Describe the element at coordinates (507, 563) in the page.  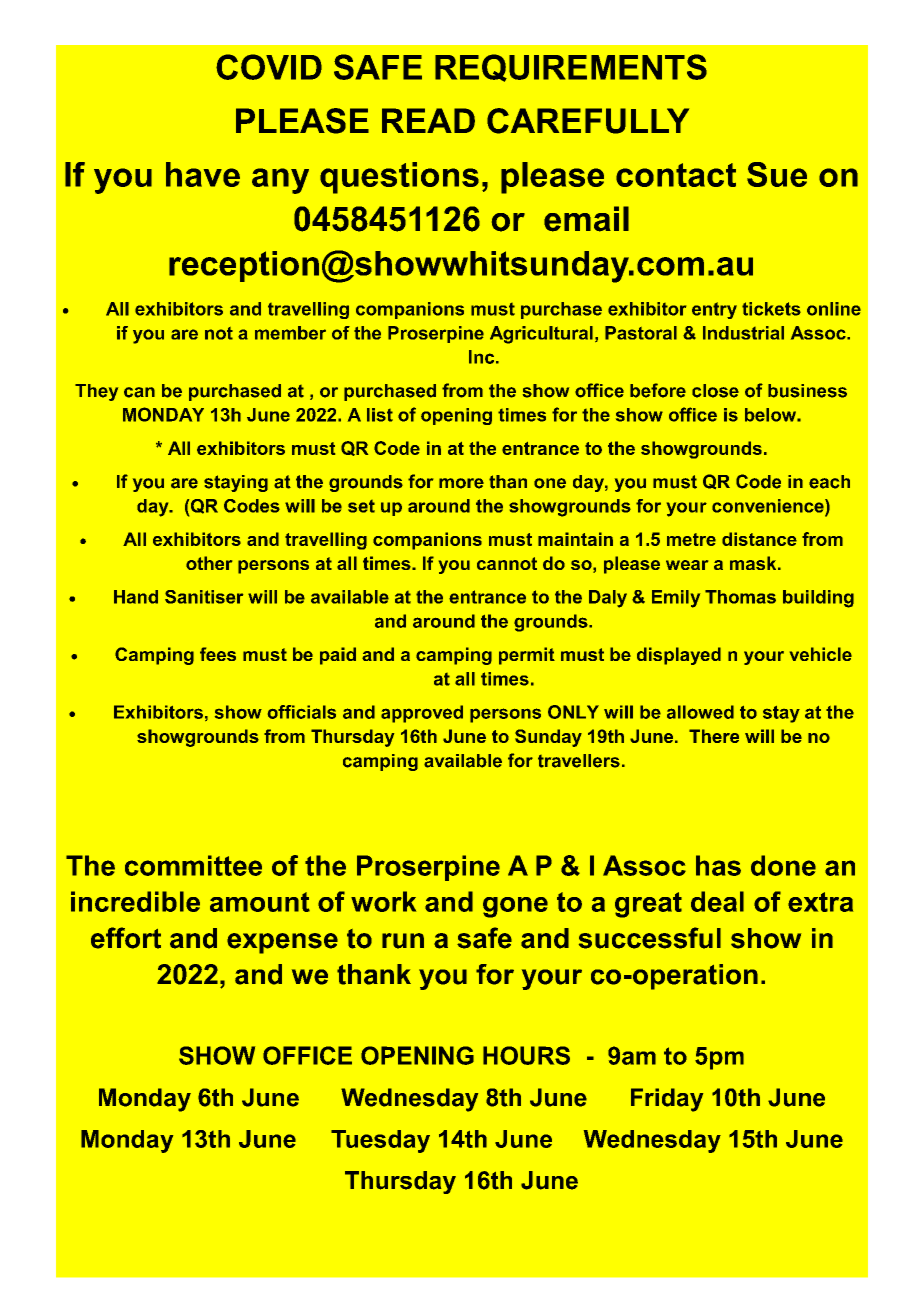
I see `cannot` at that location.
